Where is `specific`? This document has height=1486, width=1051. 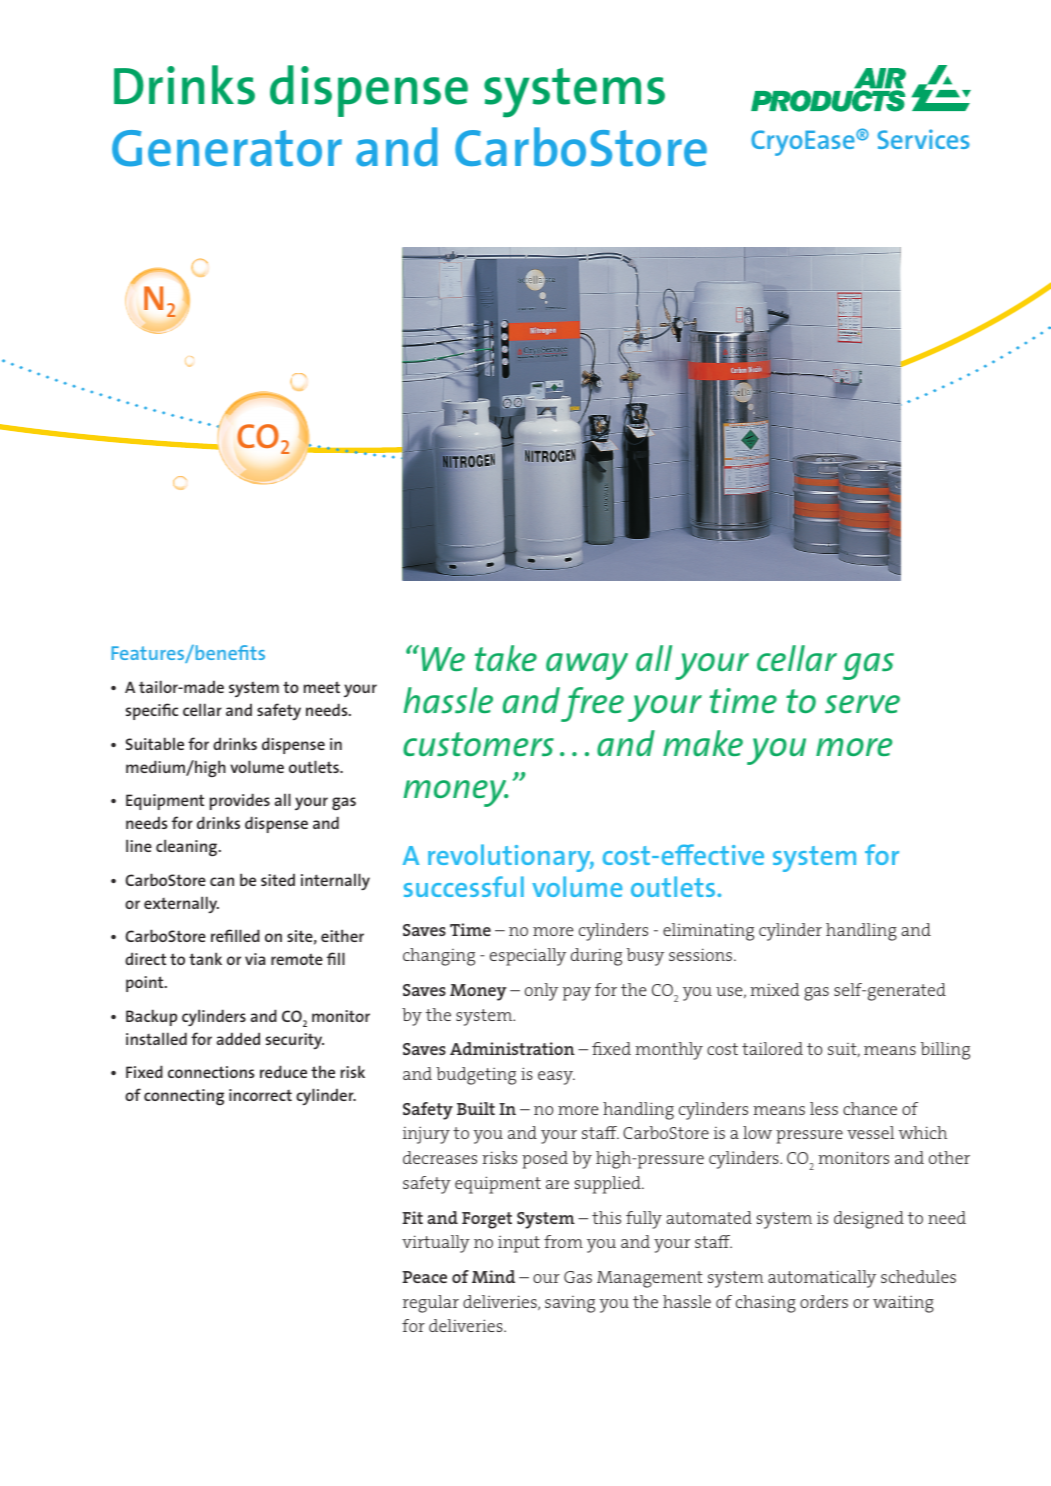 specific is located at coordinates (152, 711).
